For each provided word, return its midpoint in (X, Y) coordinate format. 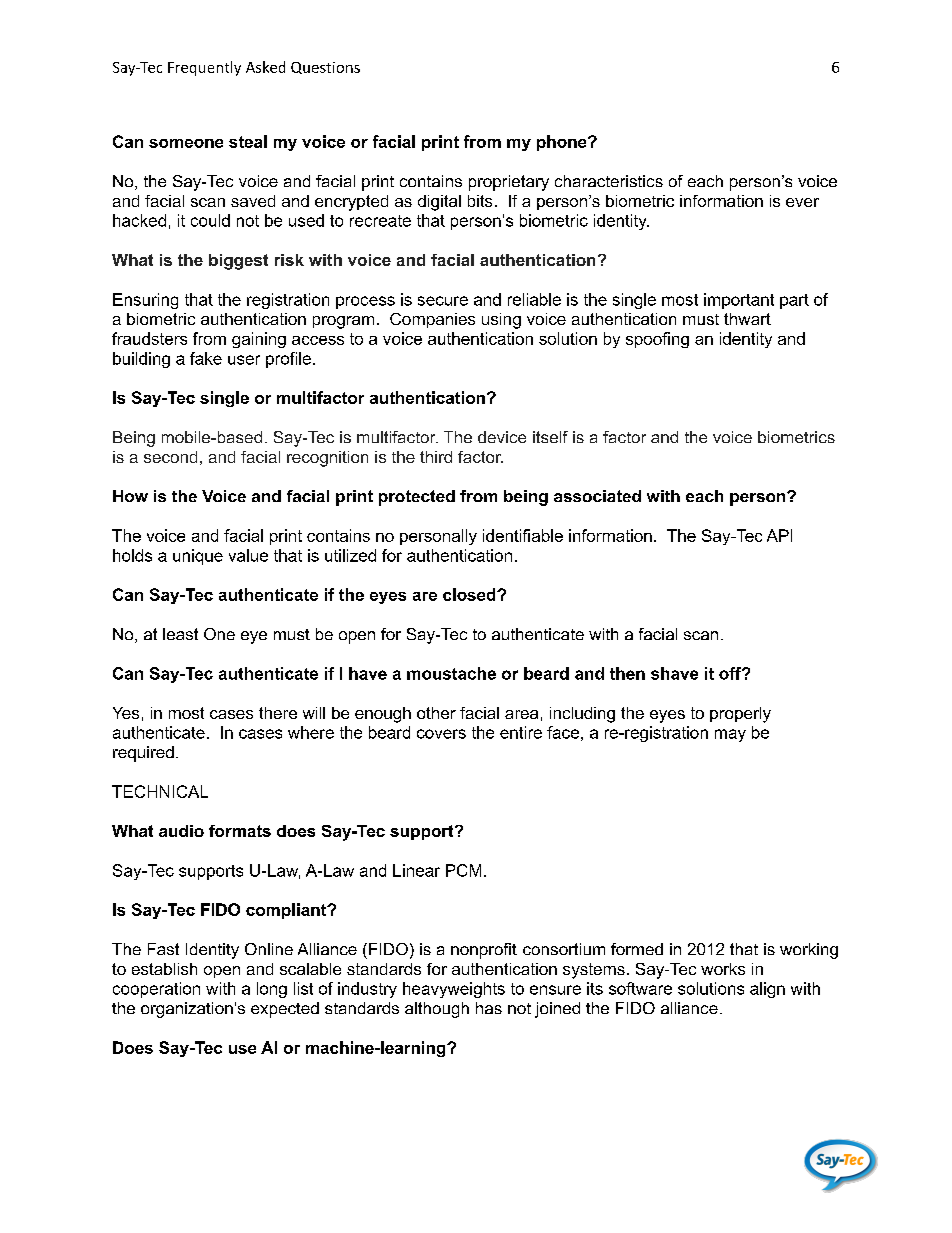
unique (198, 557)
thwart (747, 319)
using (501, 321)
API (779, 535)
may (730, 735)
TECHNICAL (160, 791)
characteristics (609, 181)
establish (164, 969)
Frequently (204, 68)
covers (441, 734)
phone (563, 143)
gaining (259, 340)
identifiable (523, 535)
